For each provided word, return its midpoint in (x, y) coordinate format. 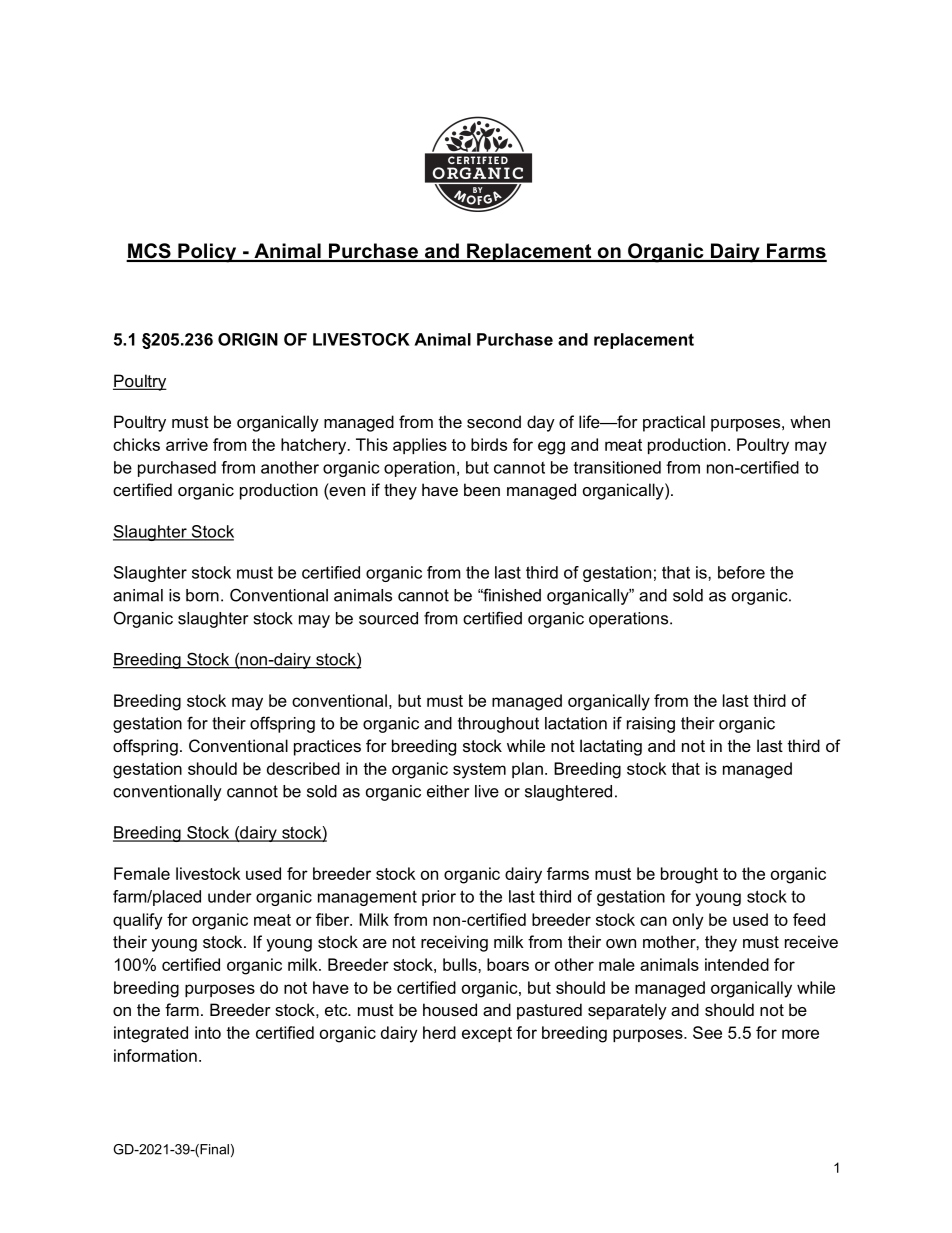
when (810, 421)
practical (674, 423)
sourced (388, 618)
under (230, 896)
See (707, 1032)
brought (689, 875)
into (208, 1032)
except (487, 1034)
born (202, 595)
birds (489, 444)
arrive (187, 444)
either (448, 791)
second (494, 421)
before (741, 572)
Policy (207, 253)
